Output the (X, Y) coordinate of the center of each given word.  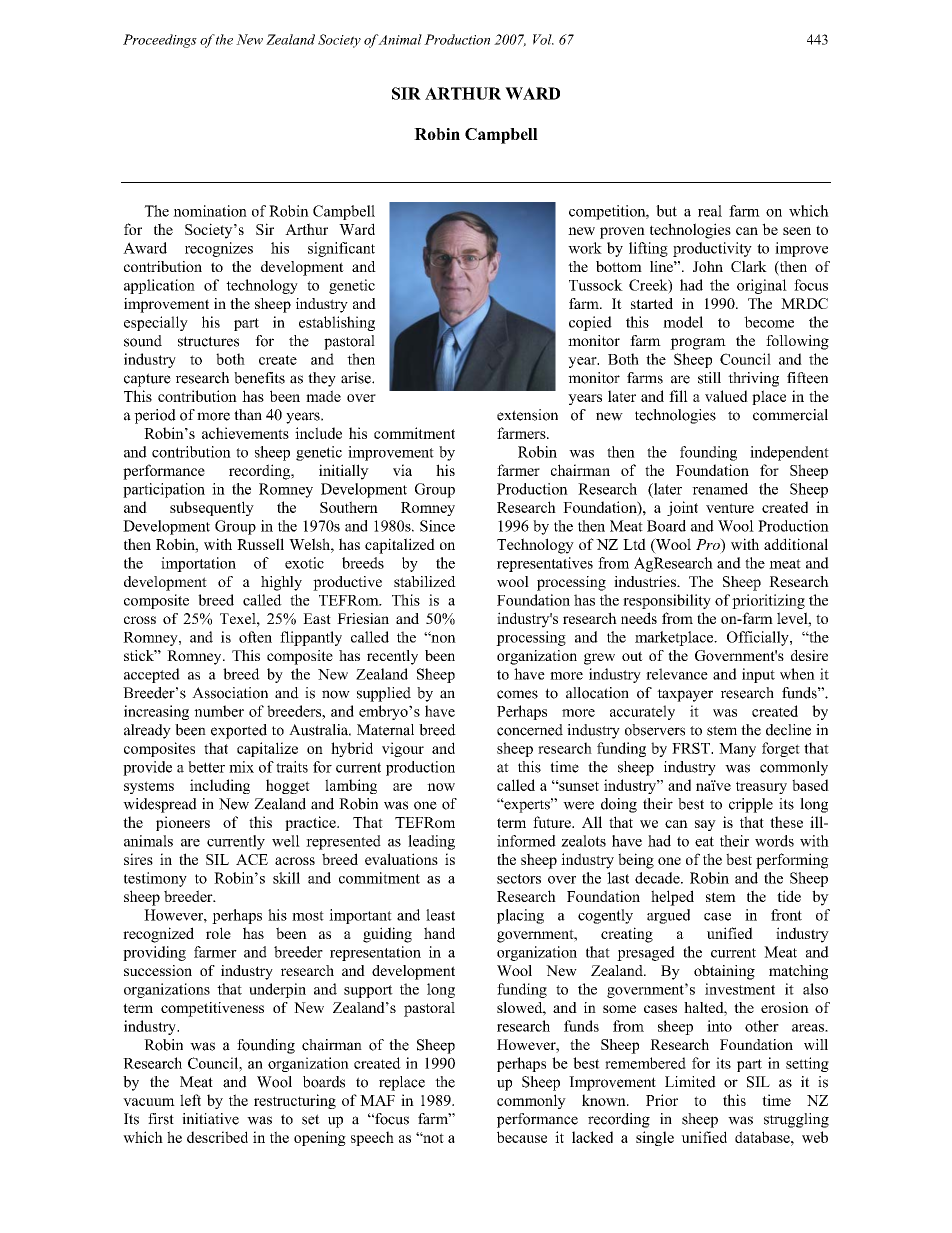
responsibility (667, 601)
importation (198, 564)
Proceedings (160, 41)
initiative (210, 1119)
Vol (543, 39)
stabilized (425, 581)
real (710, 211)
